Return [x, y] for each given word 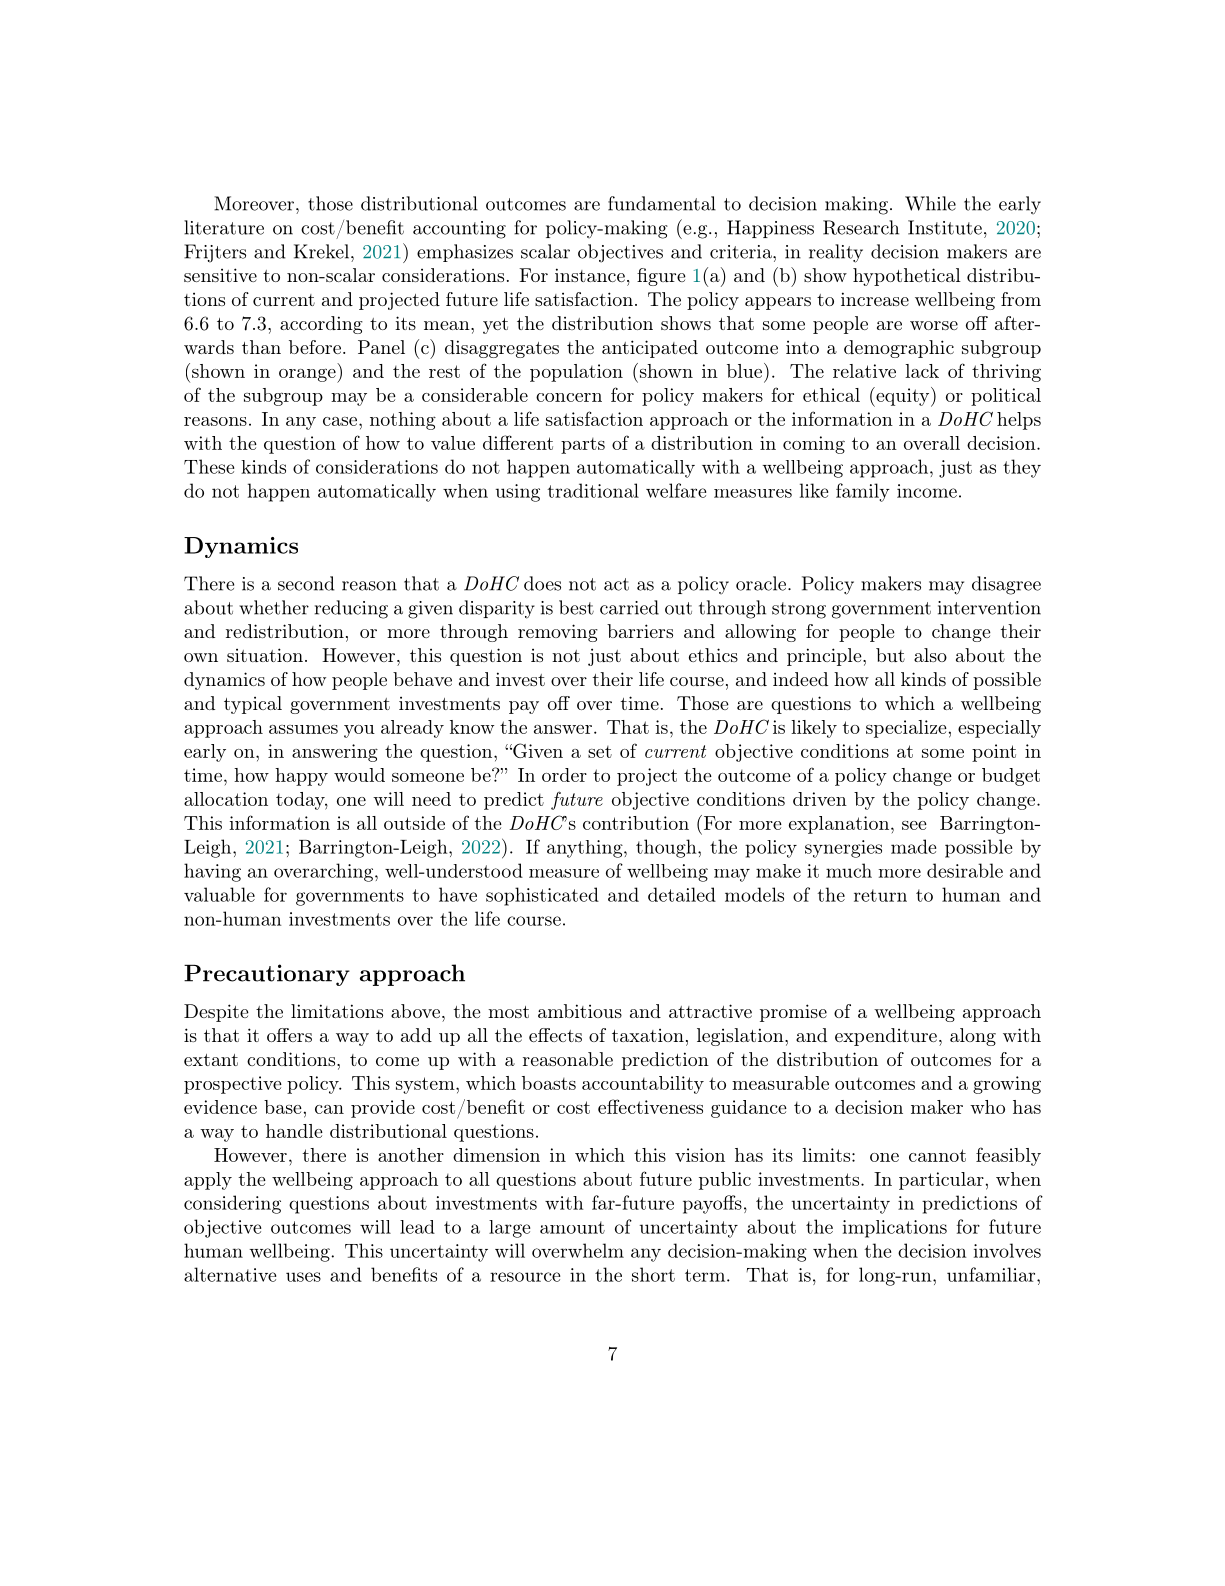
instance [590, 275]
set [600, 752]
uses [303, 1277]
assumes [303, 729]
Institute [945, 227]
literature [224, 227]
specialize [906, 729]
